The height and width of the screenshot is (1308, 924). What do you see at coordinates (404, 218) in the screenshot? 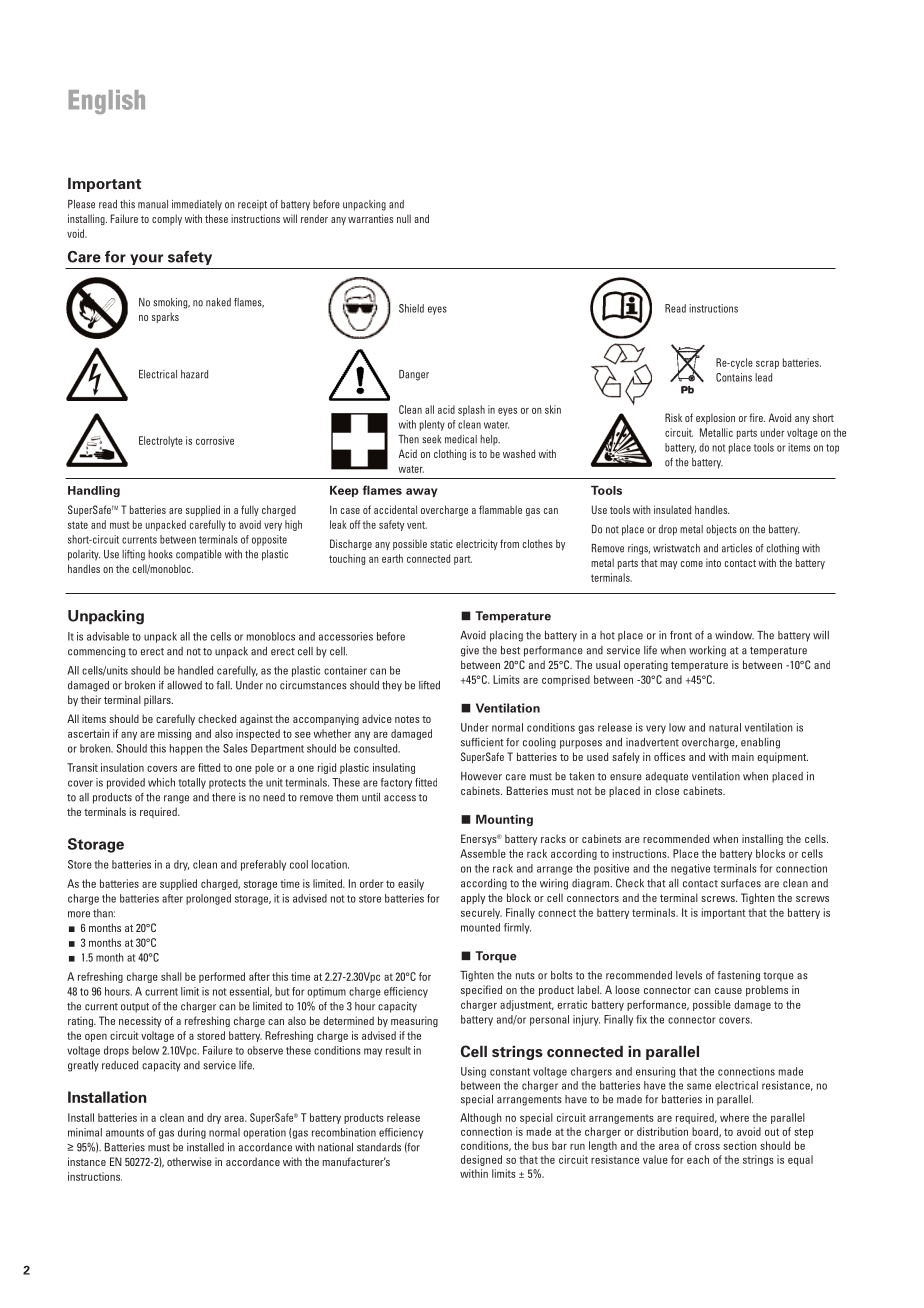
I see `null` at bounding box center [404, 218].
